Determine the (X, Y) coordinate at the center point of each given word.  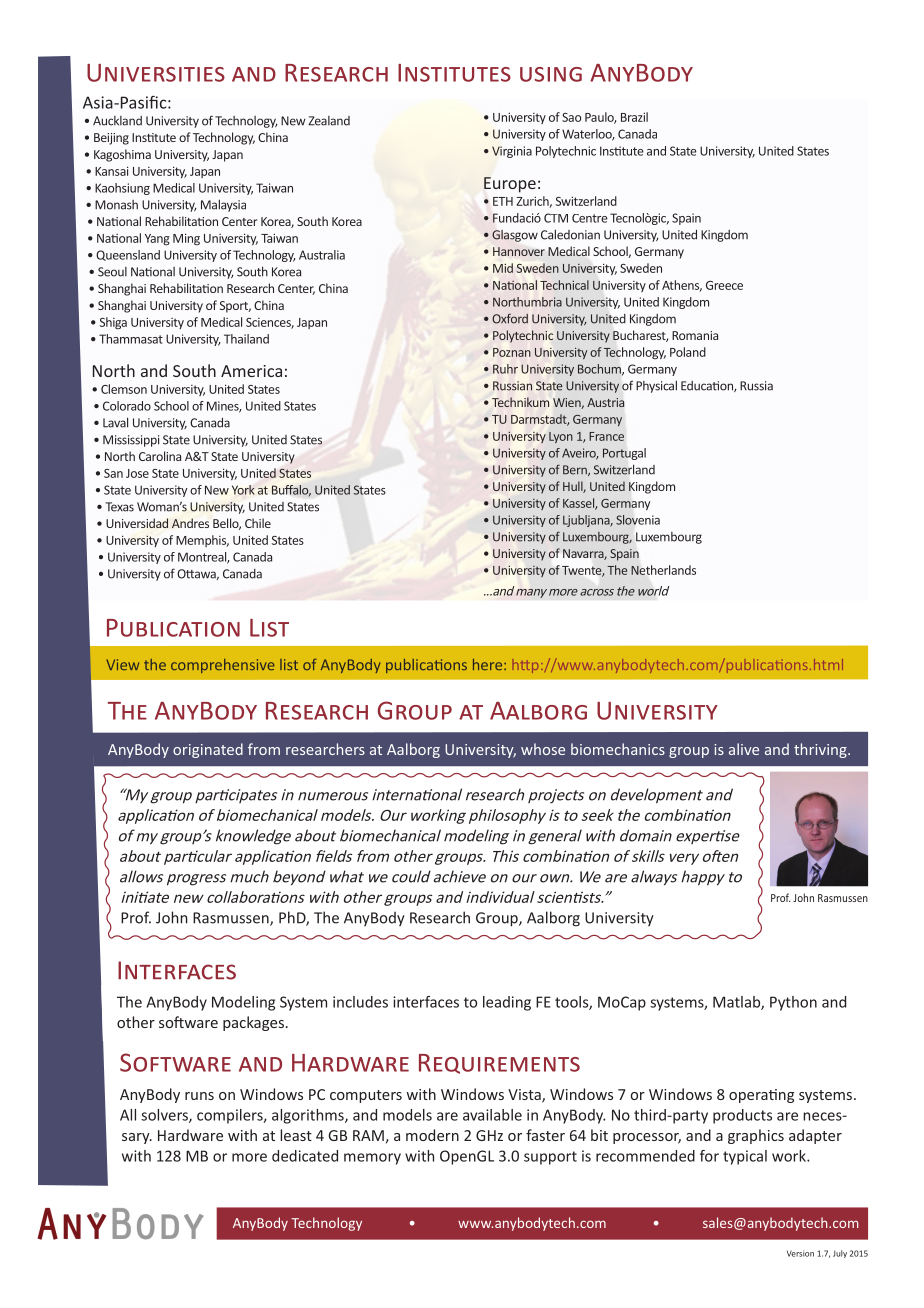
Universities (156, 73)
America (251, 371)
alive (744, 749)
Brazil (634, 117)
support (550, 1158)
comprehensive (222, 666)
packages (253, 1023)
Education (708, 386)
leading (507, 1003)
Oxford (510, 318)
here (489, 664)
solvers (165, 1116)
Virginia (512, 152)
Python (793, 1003)
